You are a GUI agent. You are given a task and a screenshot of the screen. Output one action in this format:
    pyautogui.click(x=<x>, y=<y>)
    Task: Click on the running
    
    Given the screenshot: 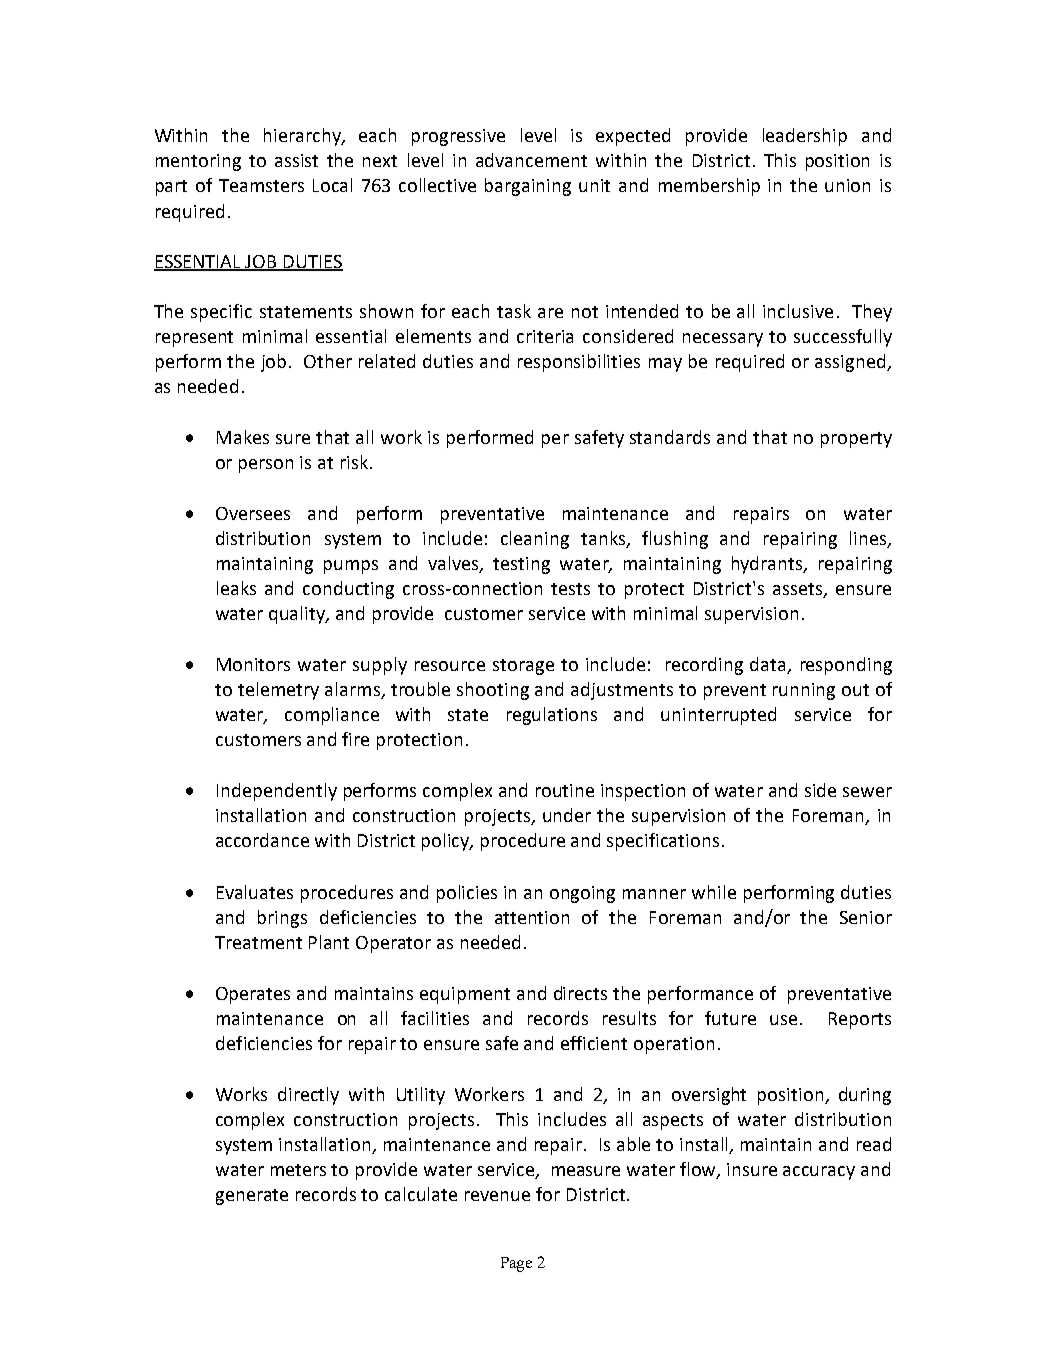 What is the action you would take?
    pyautogui.click(x=804, y=691)
